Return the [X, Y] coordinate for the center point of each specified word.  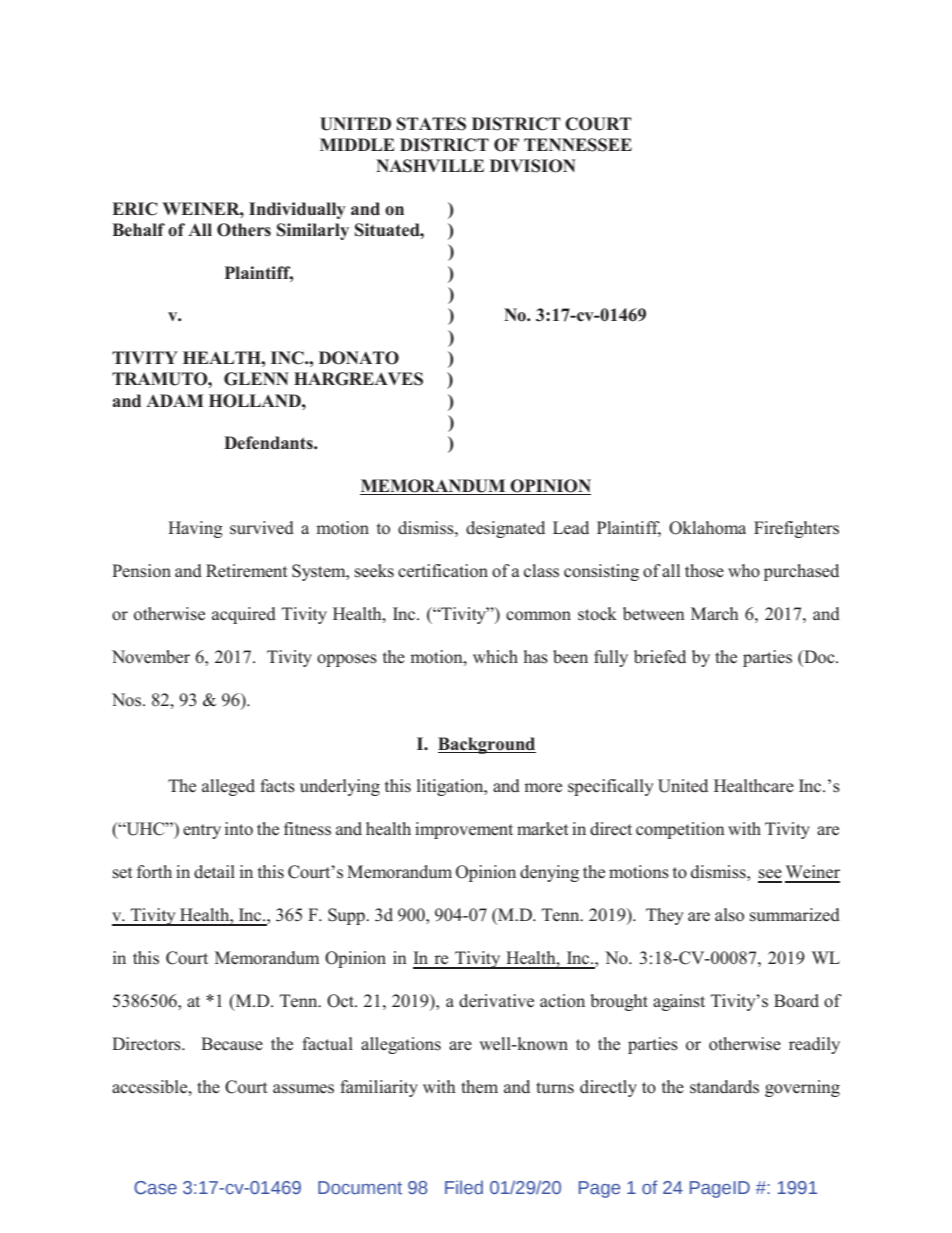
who [744, 571]
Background [487, 745]
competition [680, 830]
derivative [496, 1001]
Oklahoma [707, 528]
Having [195, 529]
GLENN [256, 379]
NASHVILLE [430, 166]
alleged [228, 787]
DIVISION [533, 166]
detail [214, 872]
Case [155, 1188]
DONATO [359, 358]
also [729, 915]
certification [443, 571]
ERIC [135, 209]
